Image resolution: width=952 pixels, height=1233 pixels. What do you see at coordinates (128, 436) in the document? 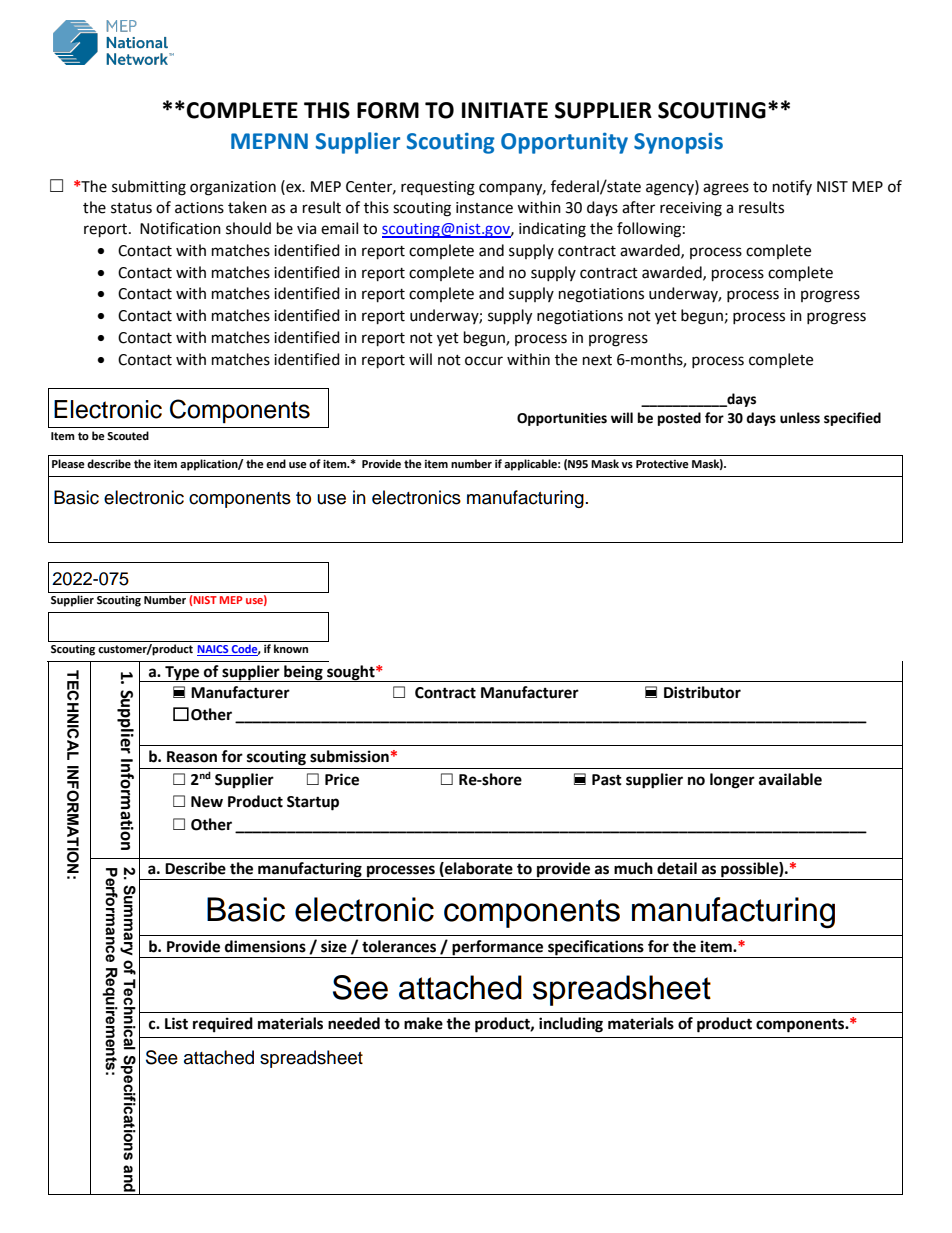
I see `Scouted` at bounding box center [128, 436].
